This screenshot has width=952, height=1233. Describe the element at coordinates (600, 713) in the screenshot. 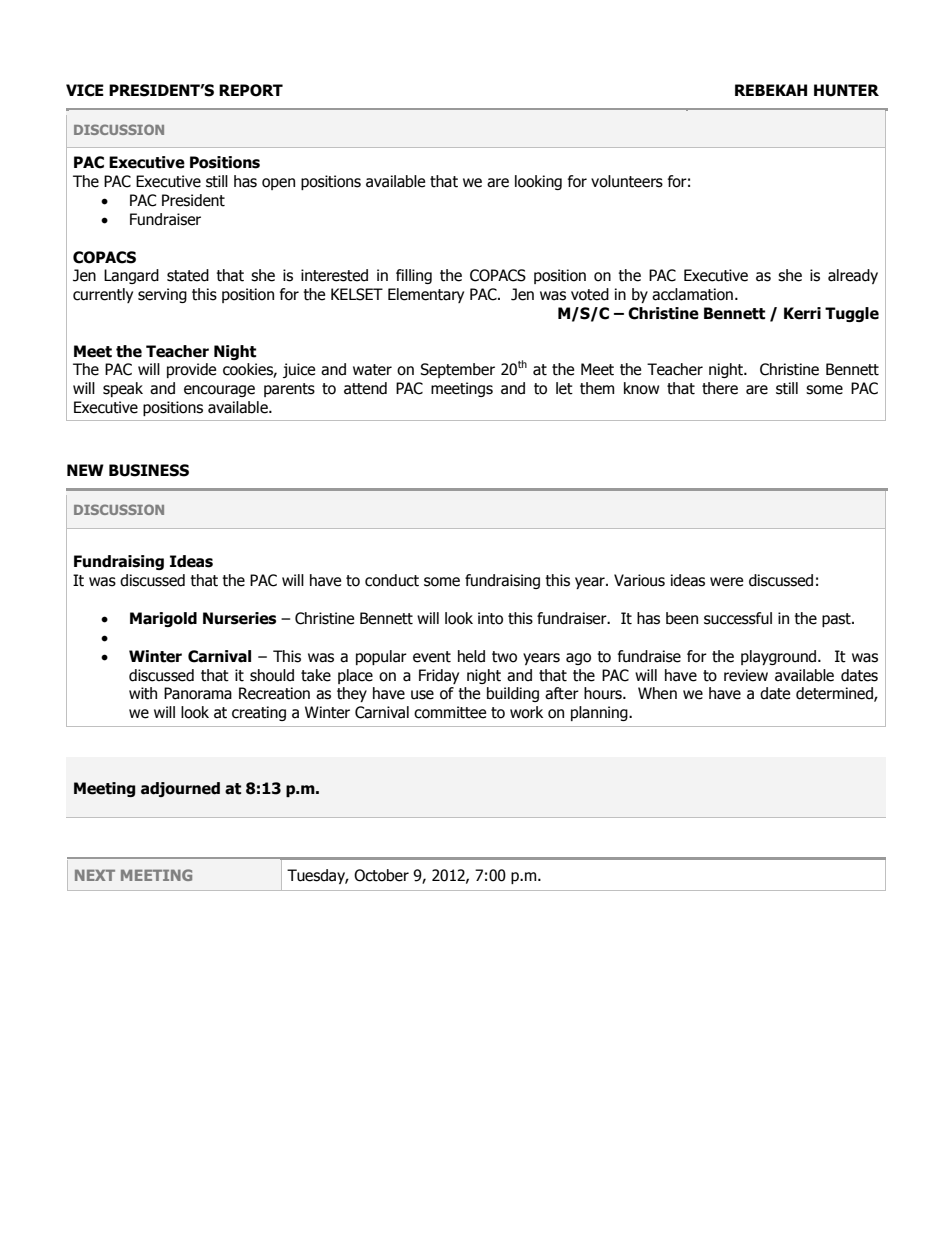

I see `planning` at that location.
